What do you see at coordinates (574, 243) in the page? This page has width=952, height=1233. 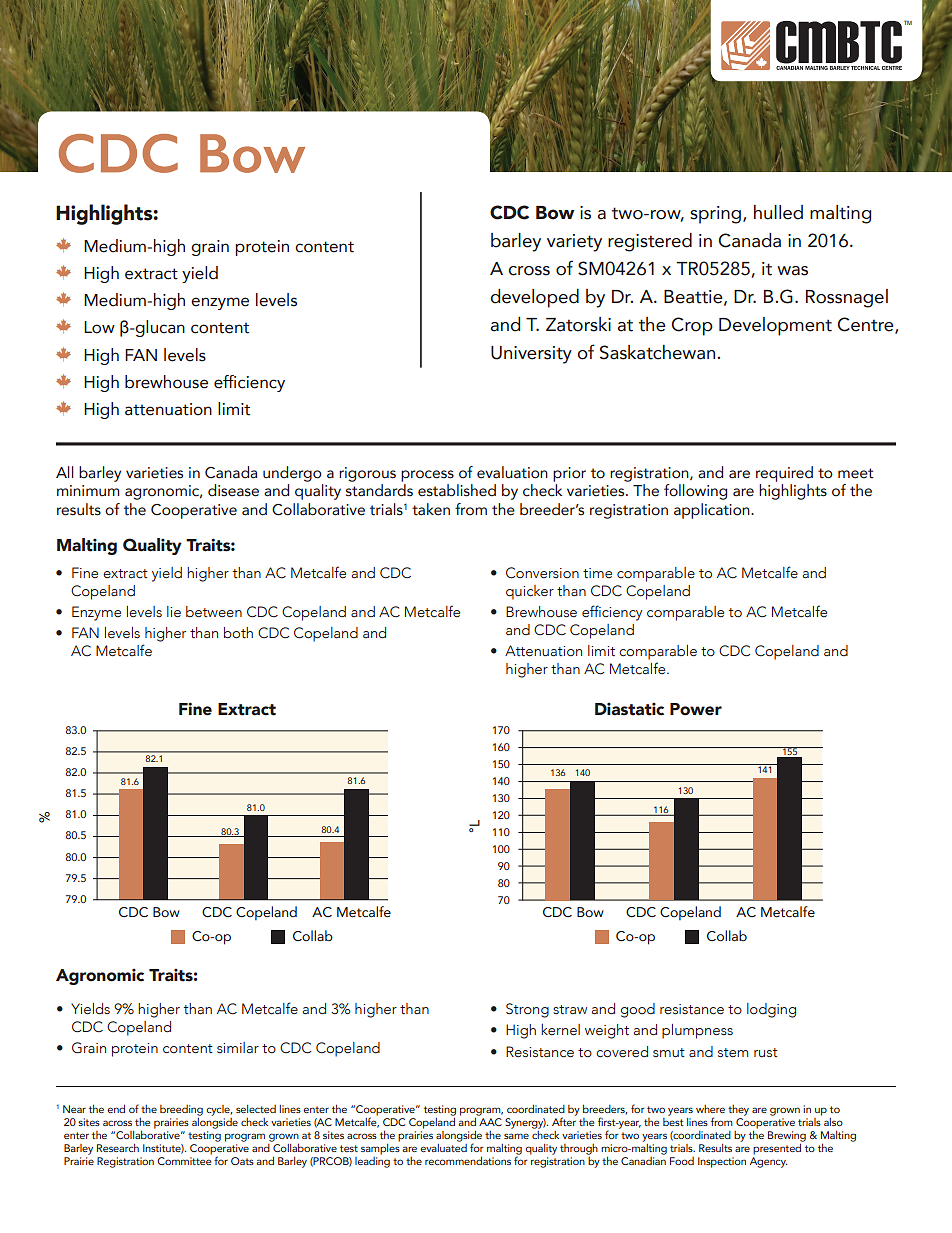 I see `variety` at bounding box center [574, 243].
